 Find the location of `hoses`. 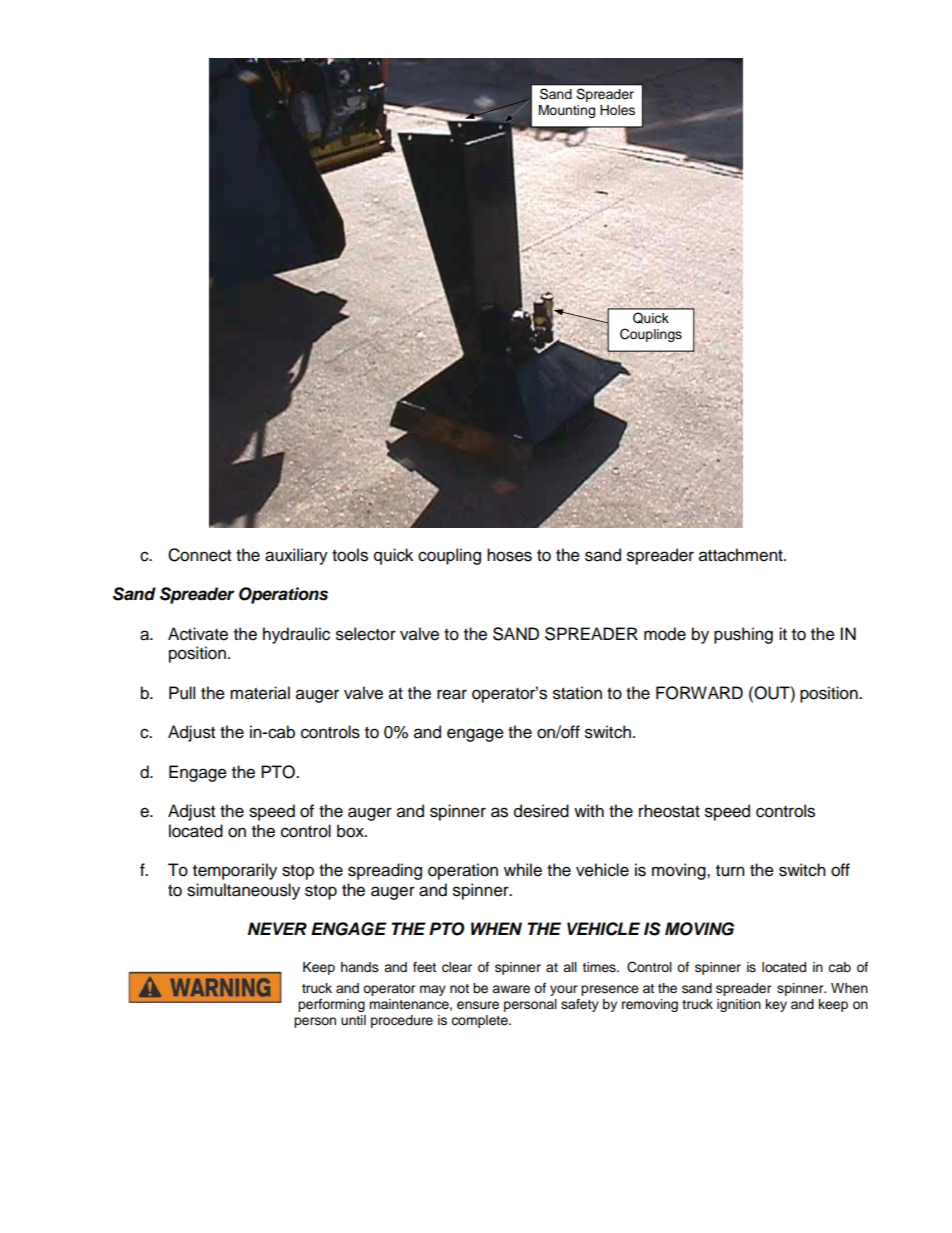

hoses is located at coordinates (509, 555).
